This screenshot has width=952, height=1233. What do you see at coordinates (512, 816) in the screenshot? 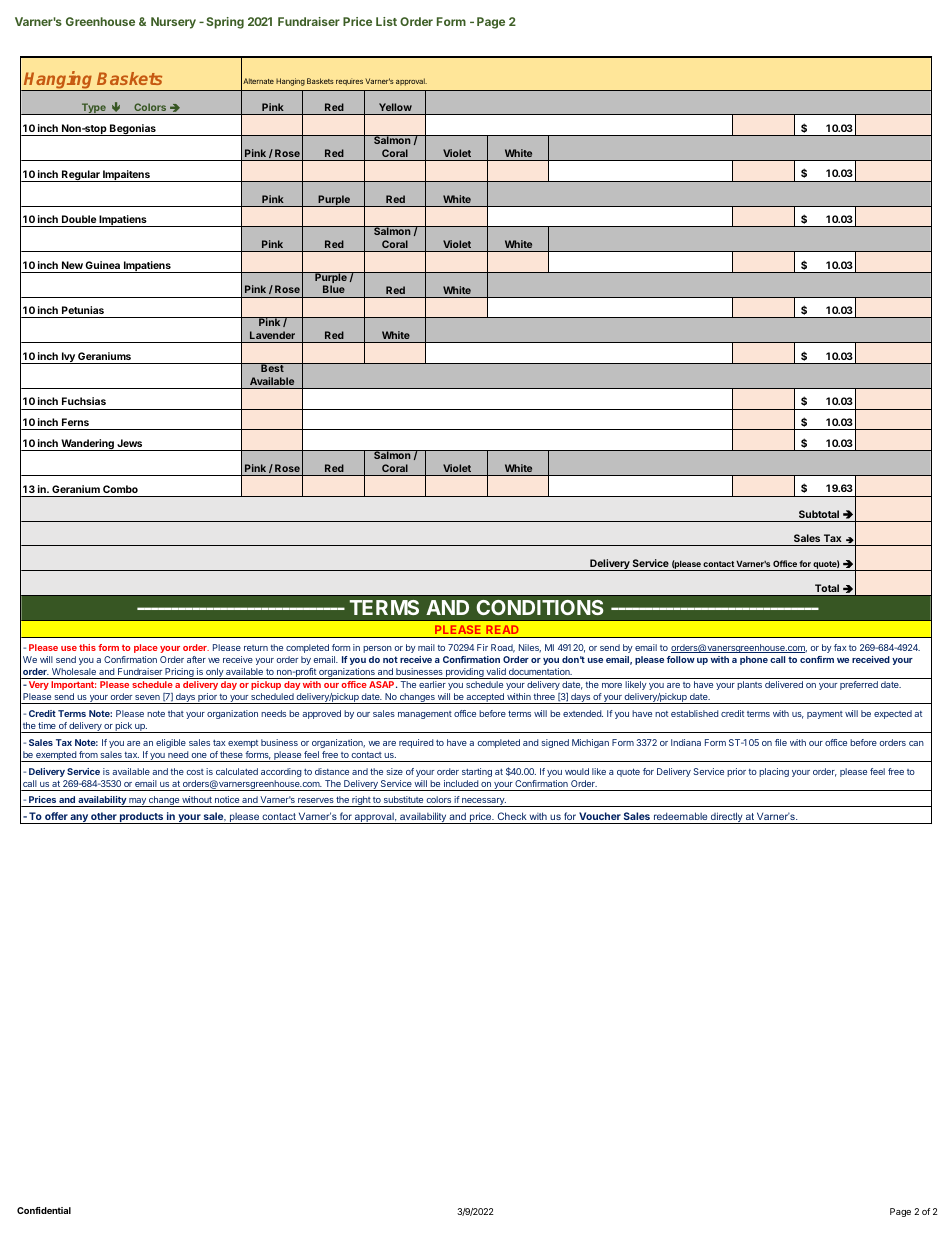
I see `Check` at bounding box center [512, 816].
